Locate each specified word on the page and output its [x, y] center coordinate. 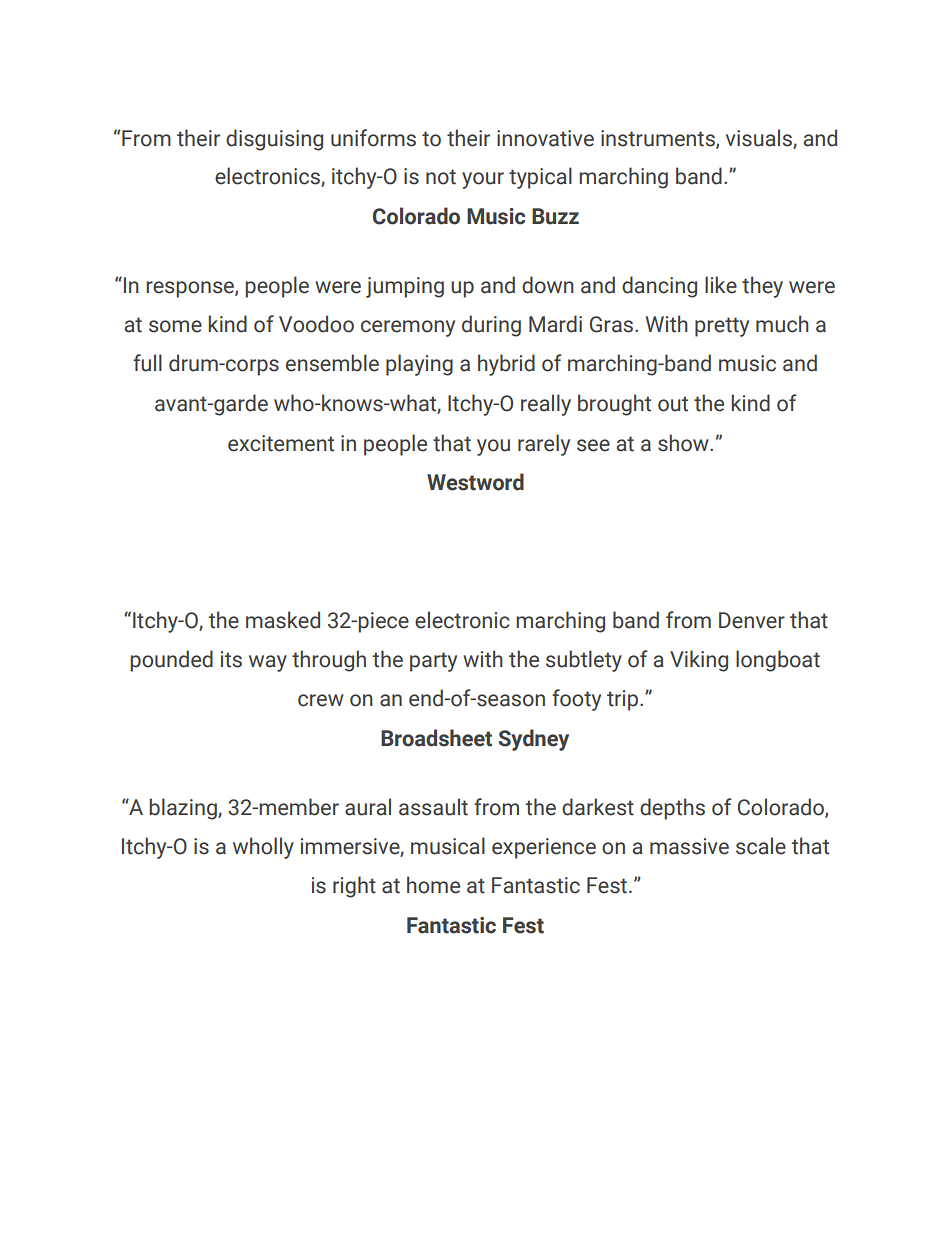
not [441, 177]
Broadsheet [436, 738]
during [491, 326]
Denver [752, 620]
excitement [281, 443]
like [721, 285]
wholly [263, 848]
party [433, 662]
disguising [274, 140]
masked [283, 620]
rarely [544, 445]
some [175, 326]
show [684, 443]
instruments [659, 139]
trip [624, 700]
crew [321, 700]
